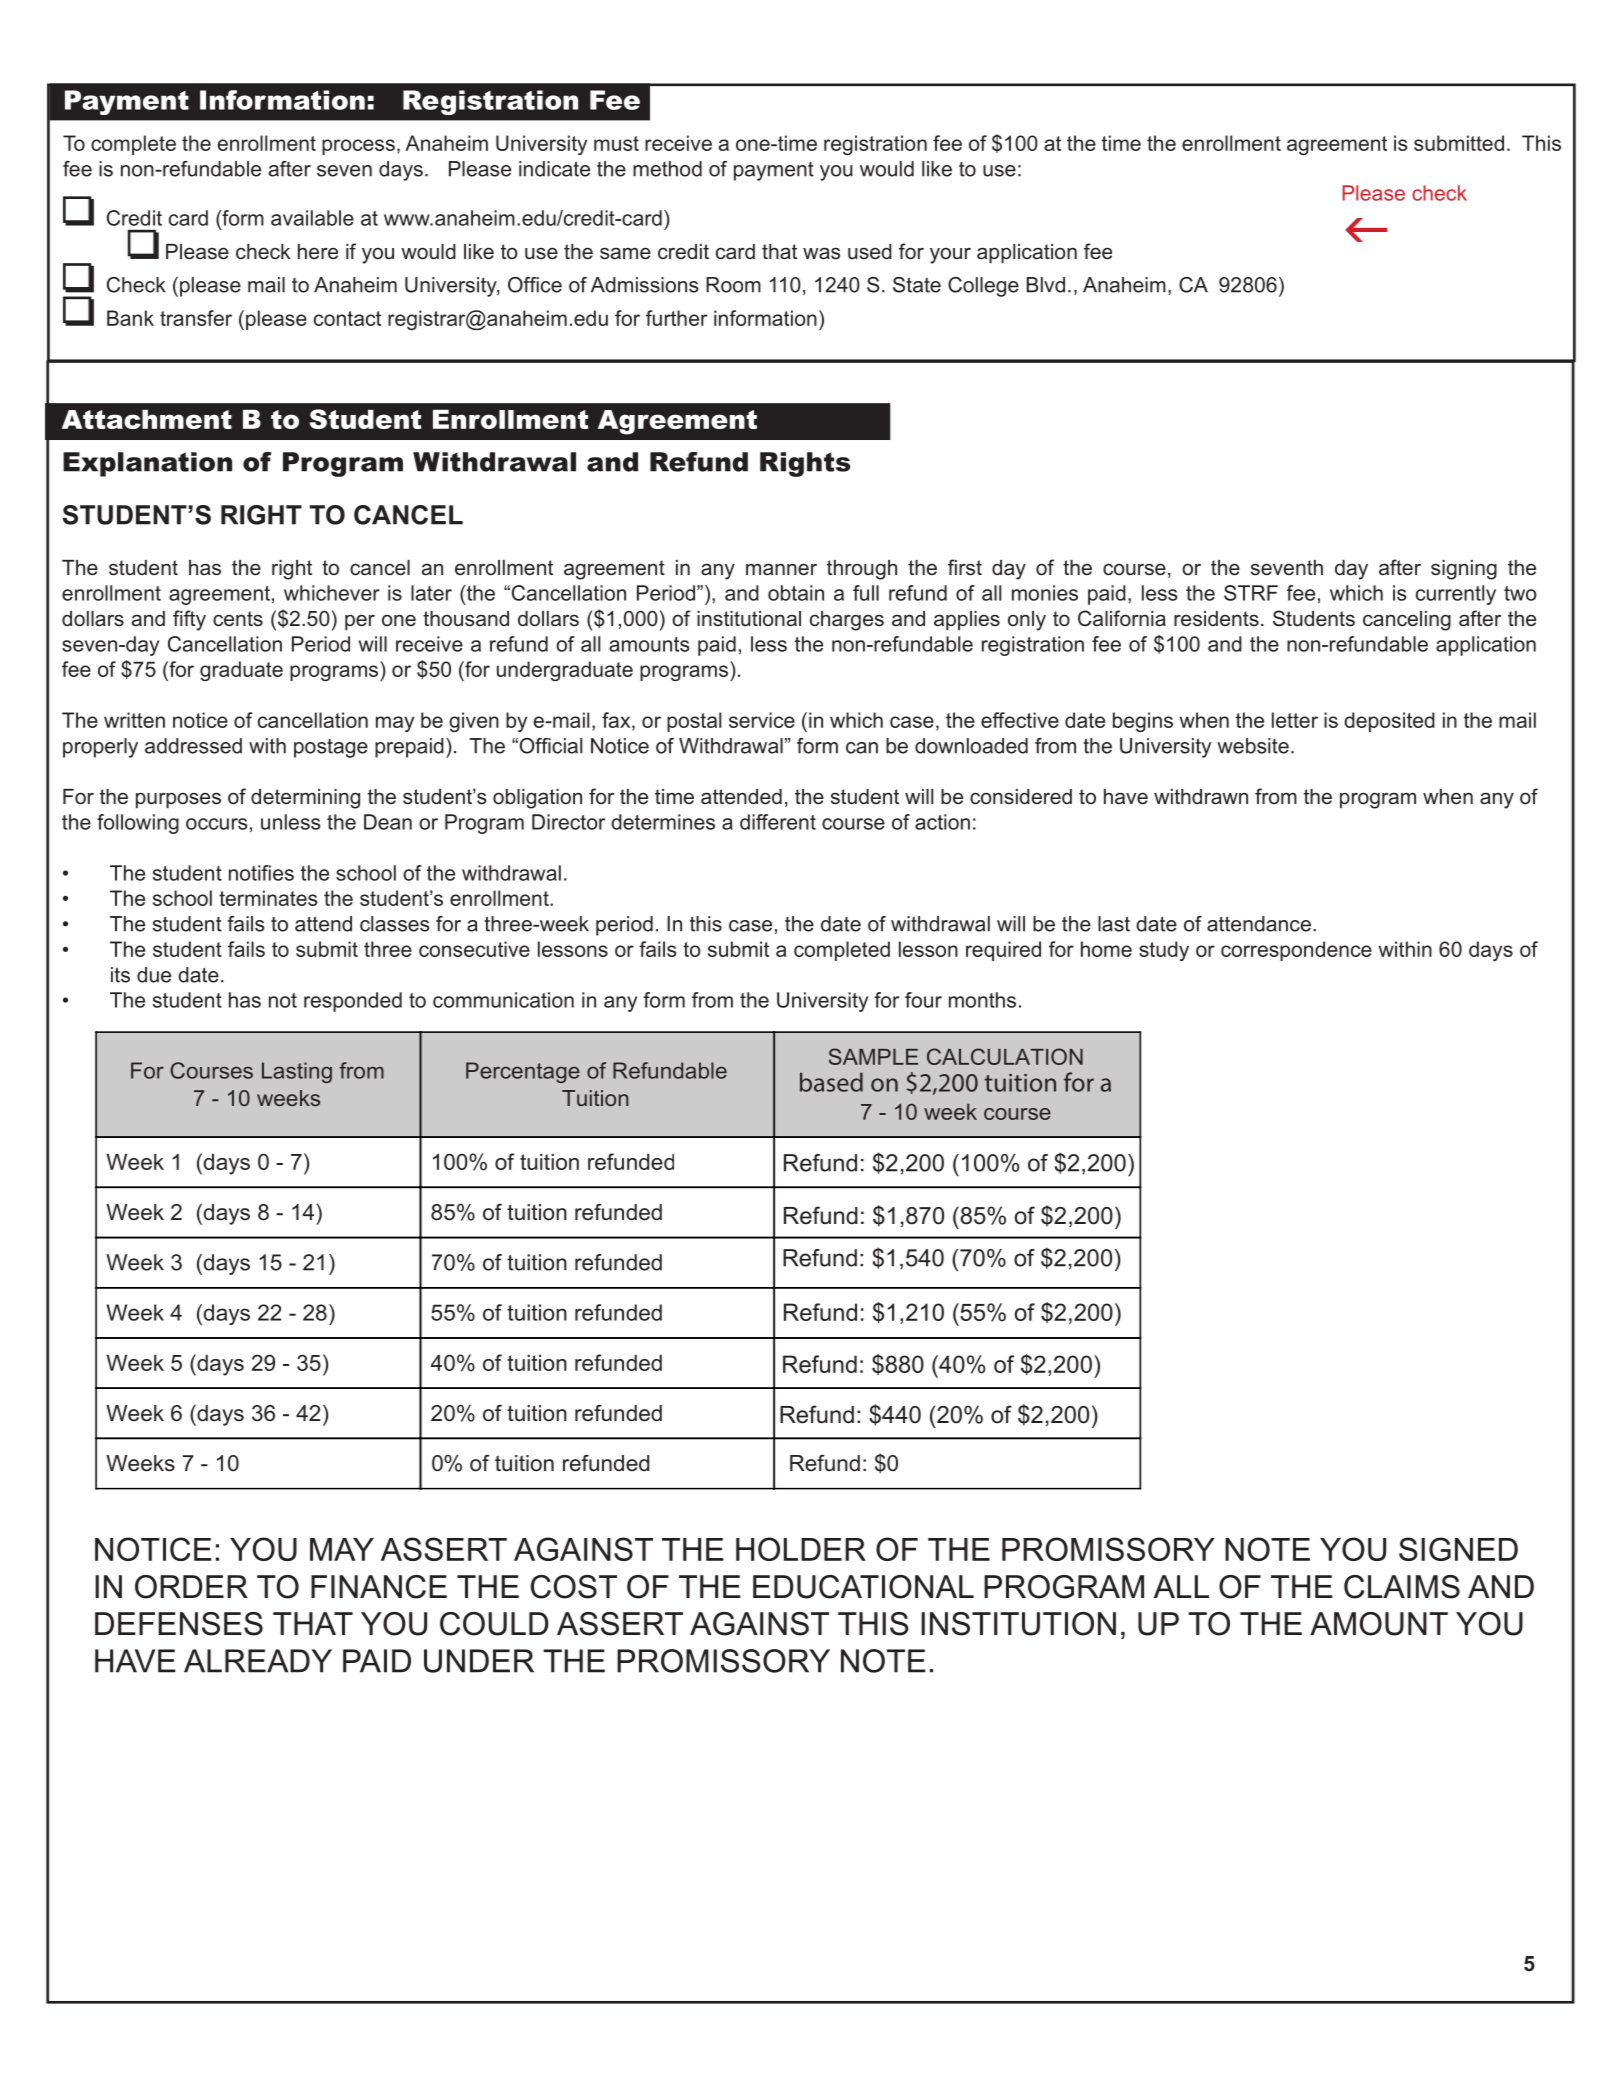  What do you see at coordinates (847, 621) in the screenshot?
I see `charges` at bounding box center [847, 621].
